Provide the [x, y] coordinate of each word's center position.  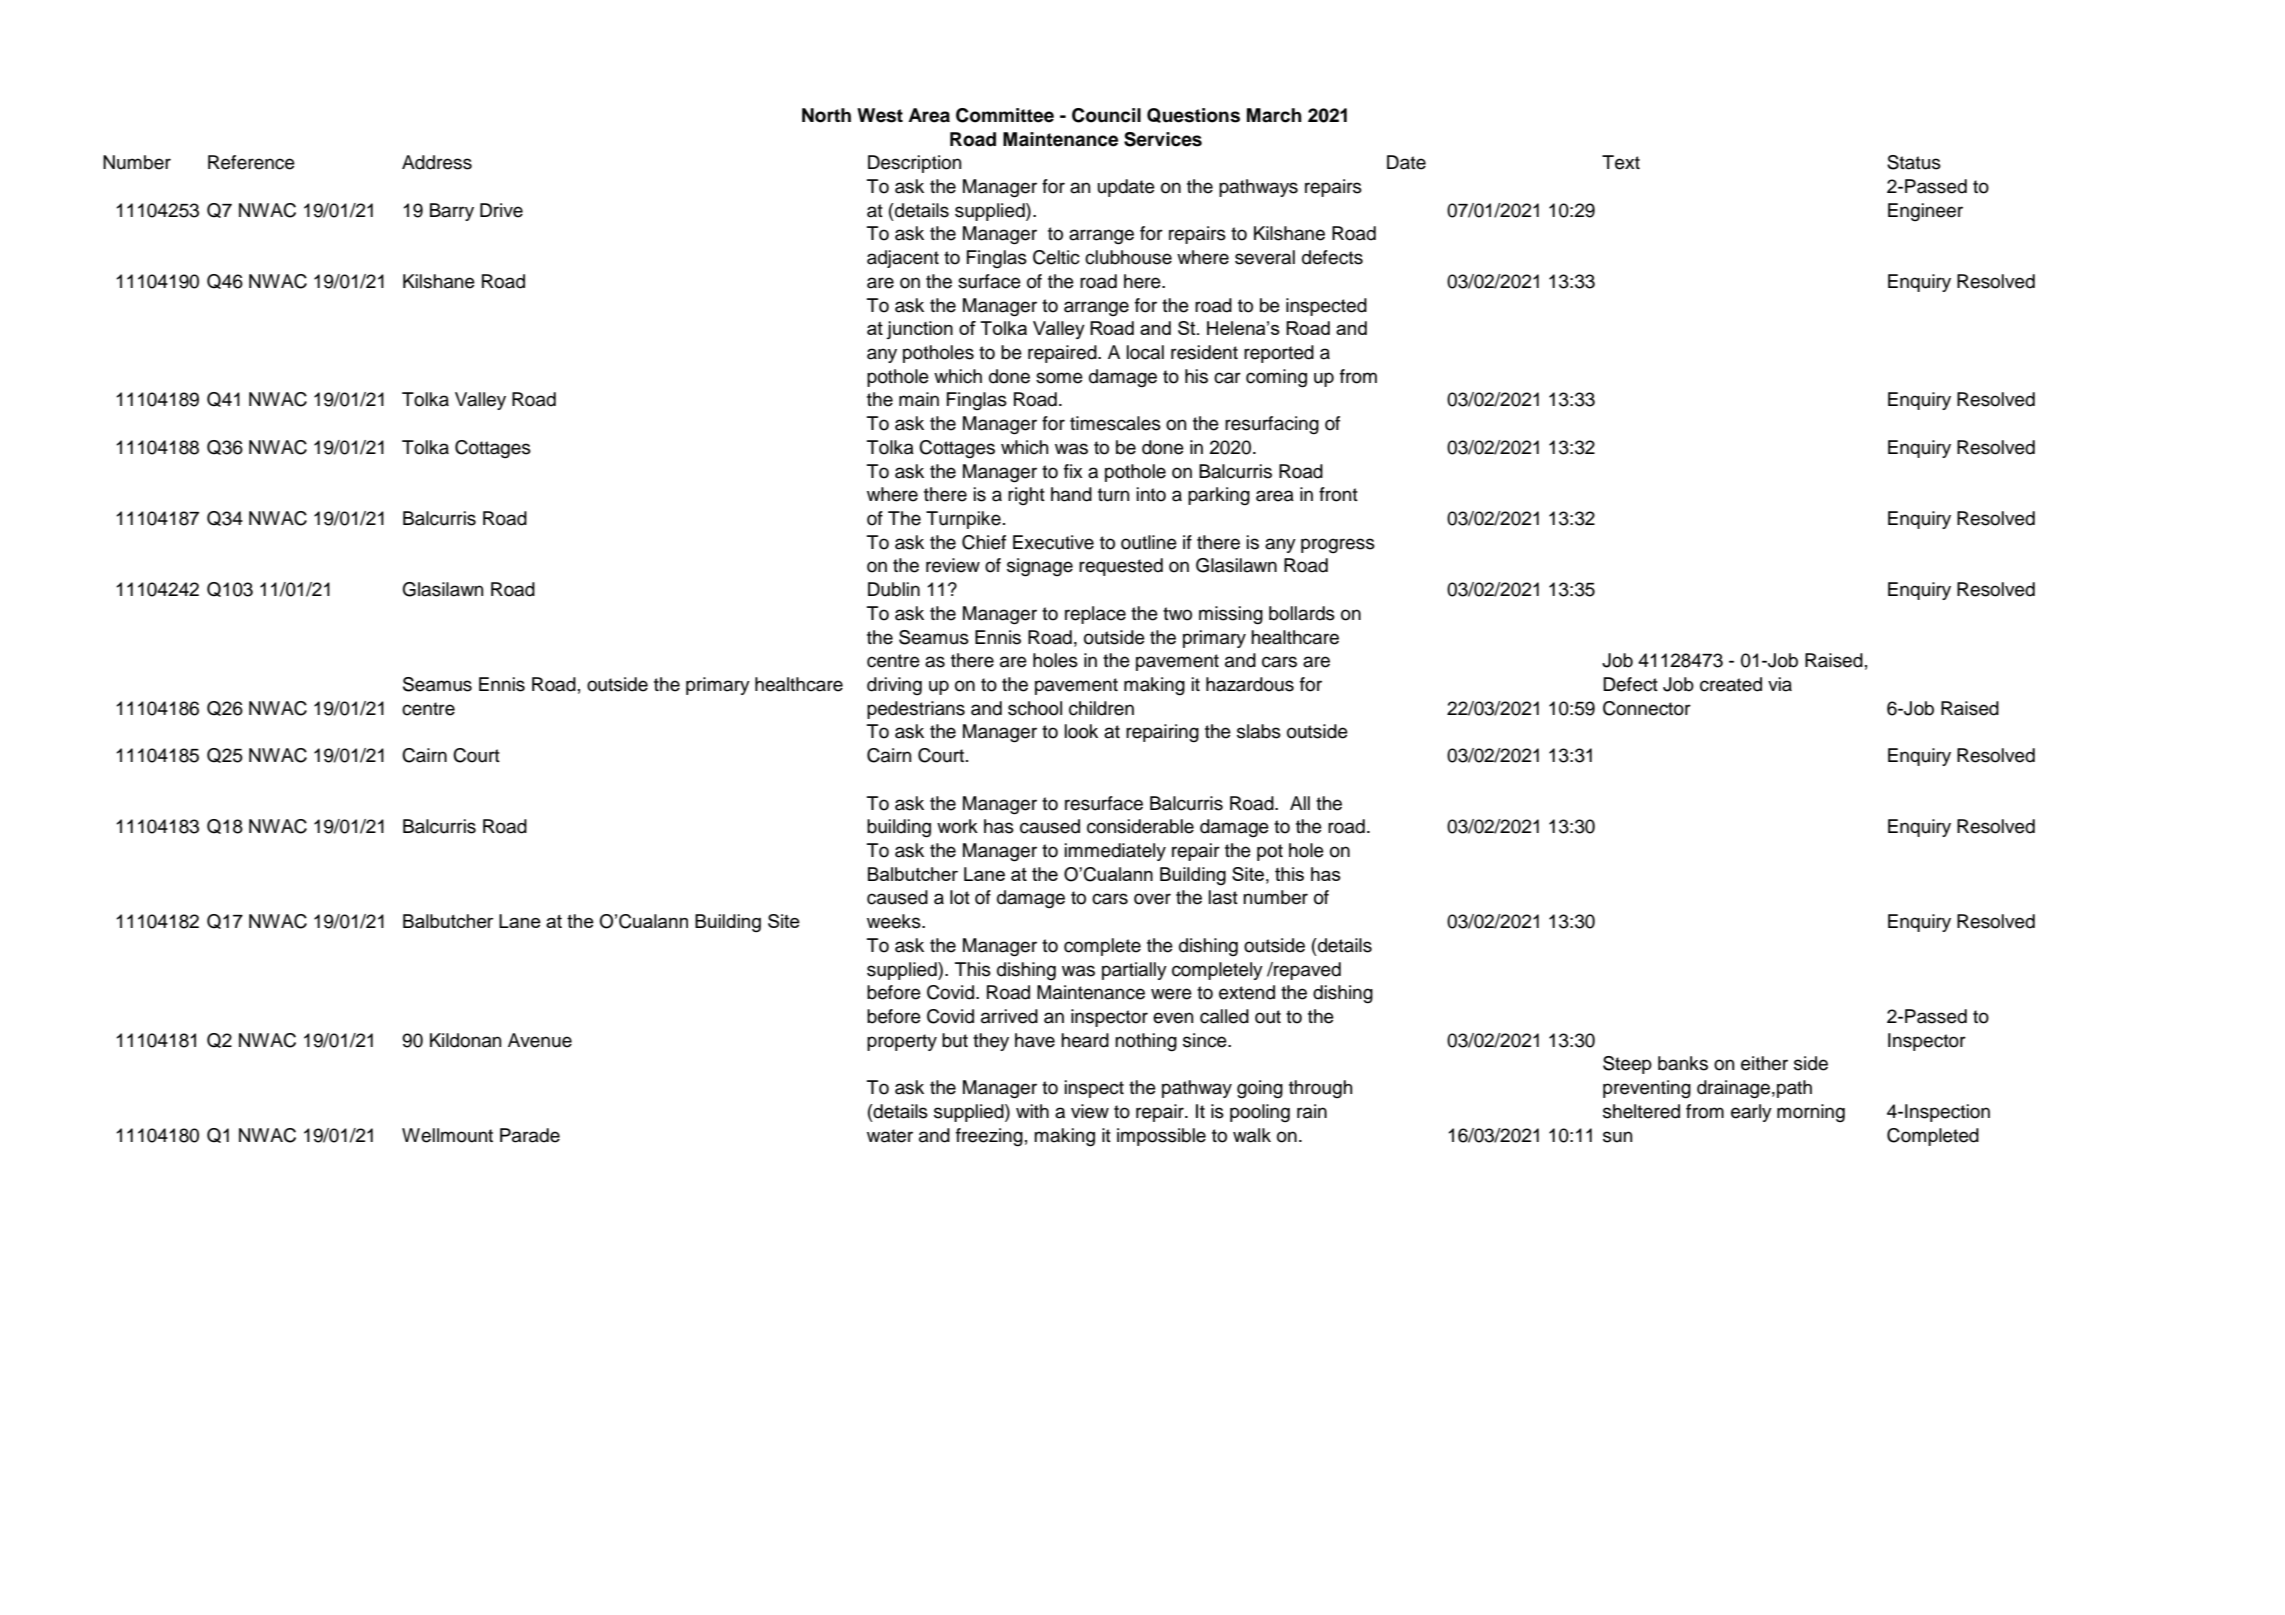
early [1751, 1113]
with [1032, 1111]
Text [1621, 162]
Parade [530, 1135]
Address [437, 162]
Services [1163, 139]
